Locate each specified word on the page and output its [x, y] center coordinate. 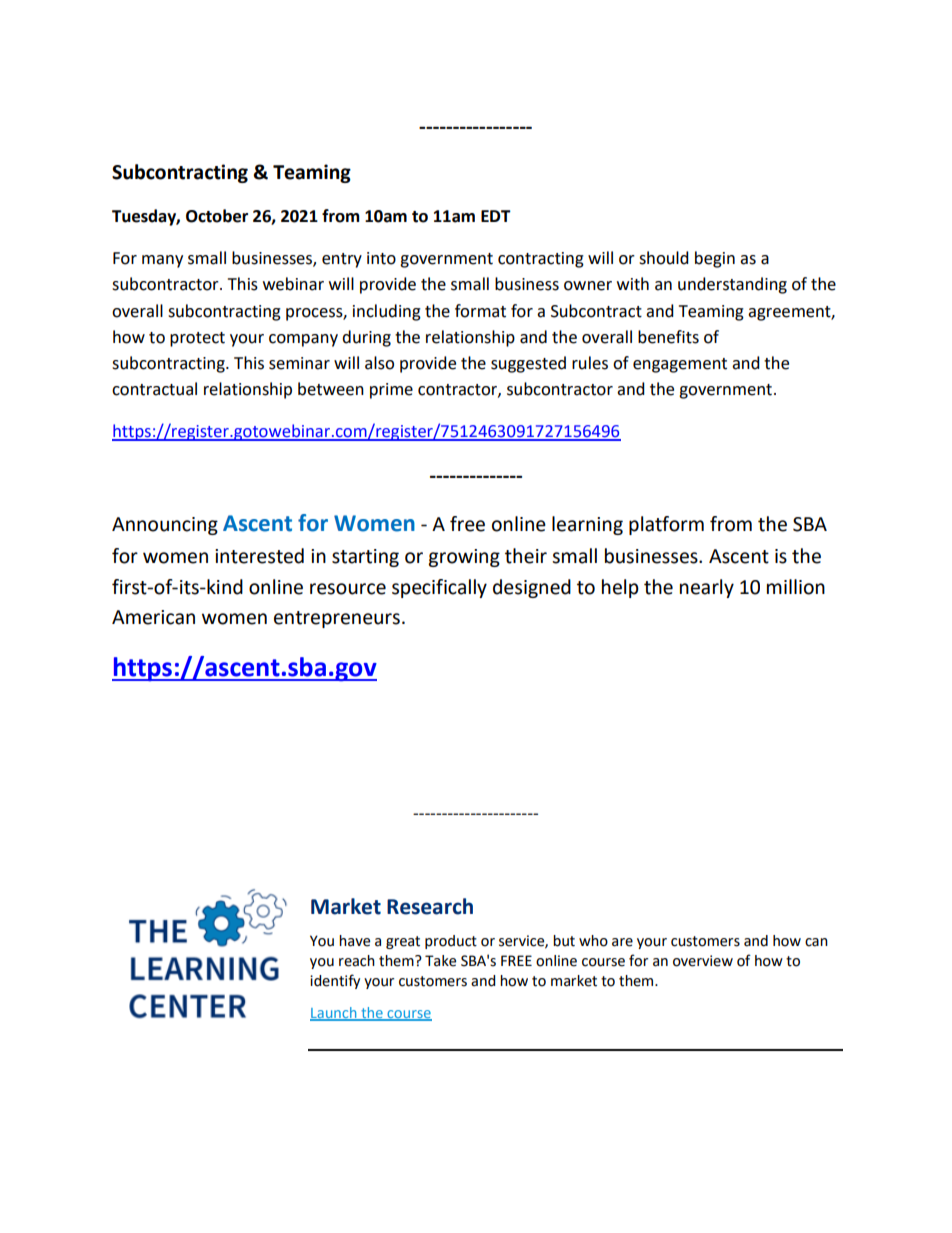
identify [335, 981]
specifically [439, 588]
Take [440, 961]
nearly [707, 588]
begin [715, 259]
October [217, 216]
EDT [496, 216]
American [153, 617]
